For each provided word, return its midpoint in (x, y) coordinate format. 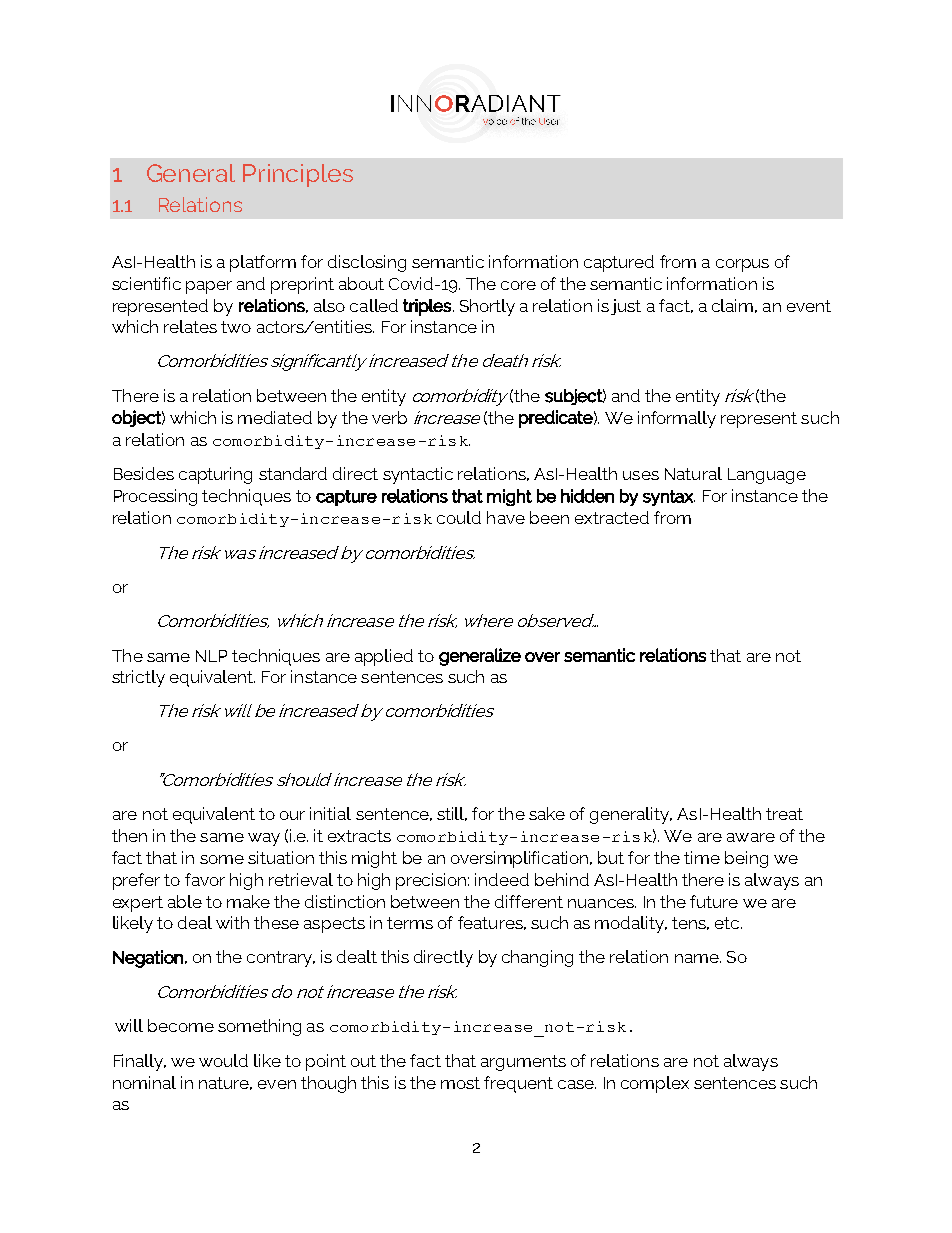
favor (205, 879)
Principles (298, 175)
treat (784, 814)
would (223, 1060)
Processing (155, 497)
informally (677, 419)
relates (190, 326)
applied (384, 657)
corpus (742, 265)
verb (389, 417)
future (714, 901)
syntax (669, 498)
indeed (502, 879)
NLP (211, 656)
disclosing (367, 263)
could (459, 517)
